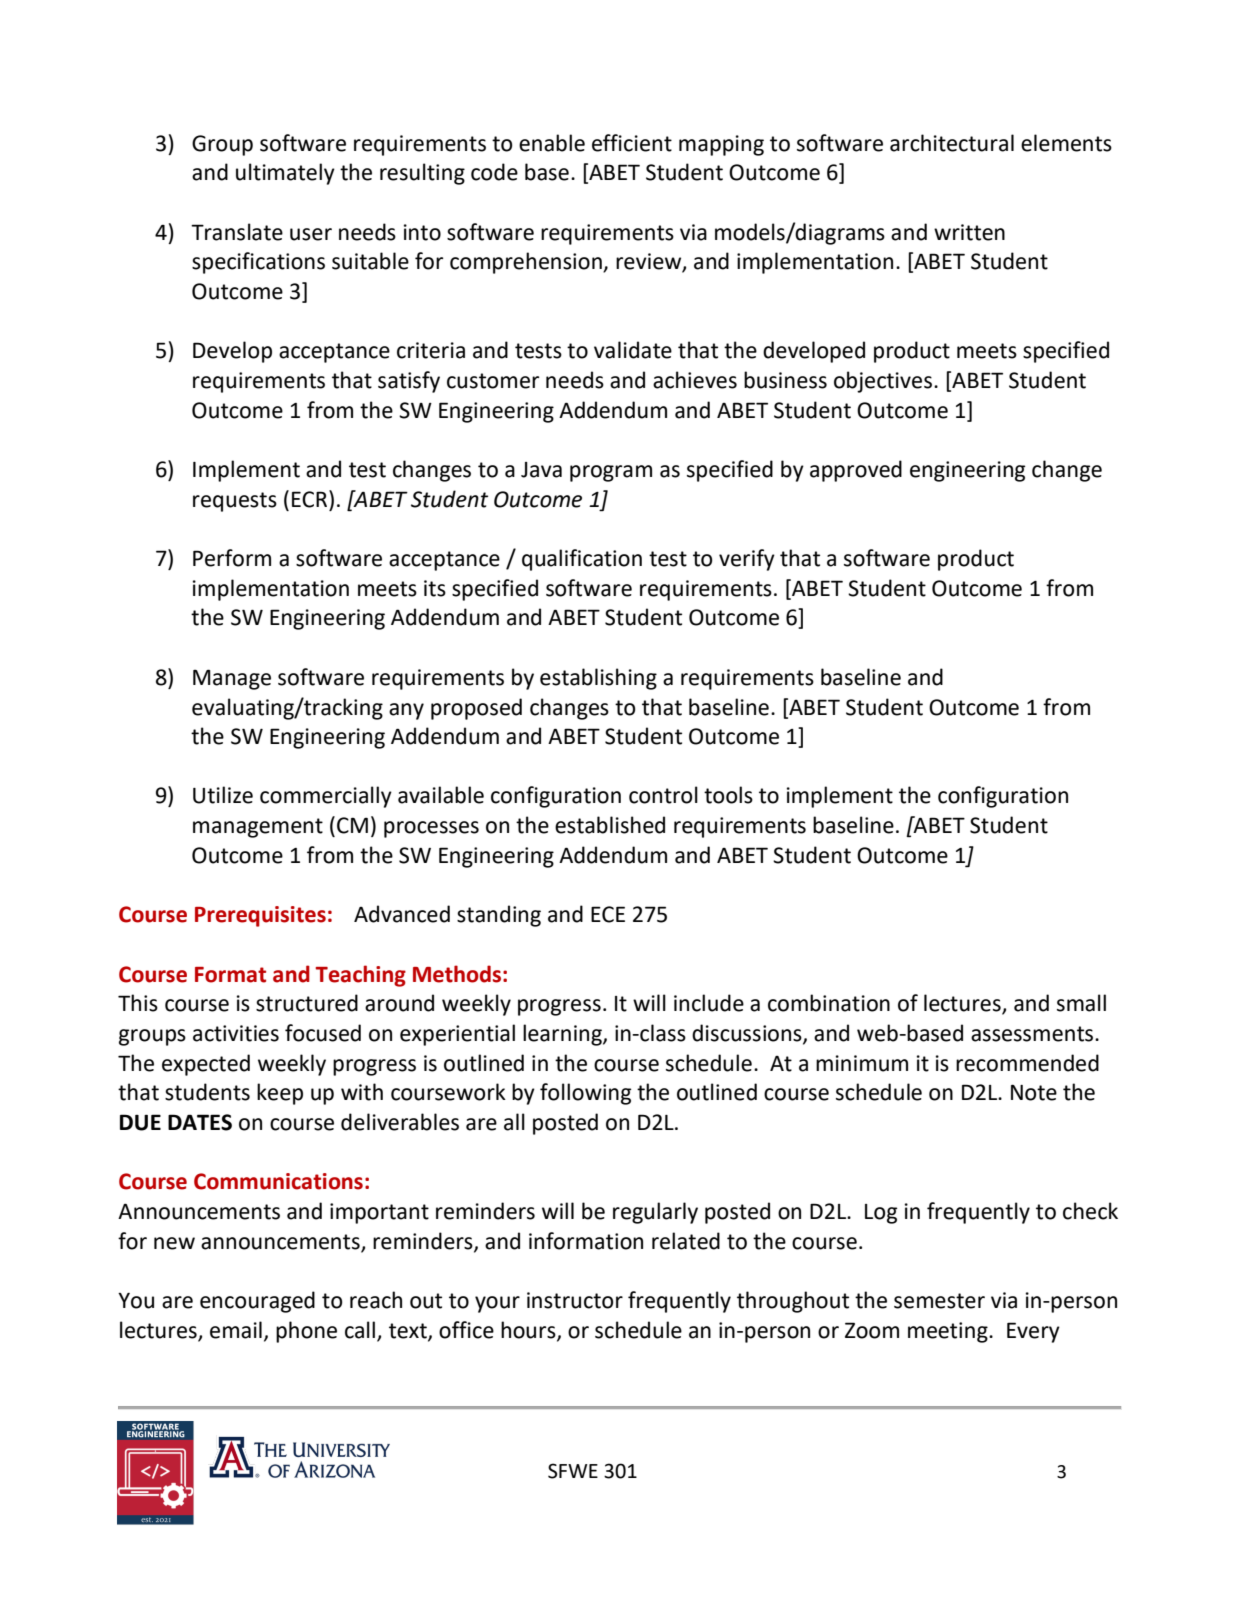  What do you see at coordinates (856, 471) in the screenshot?
I see `approved` at bounding box center [856, 471].
